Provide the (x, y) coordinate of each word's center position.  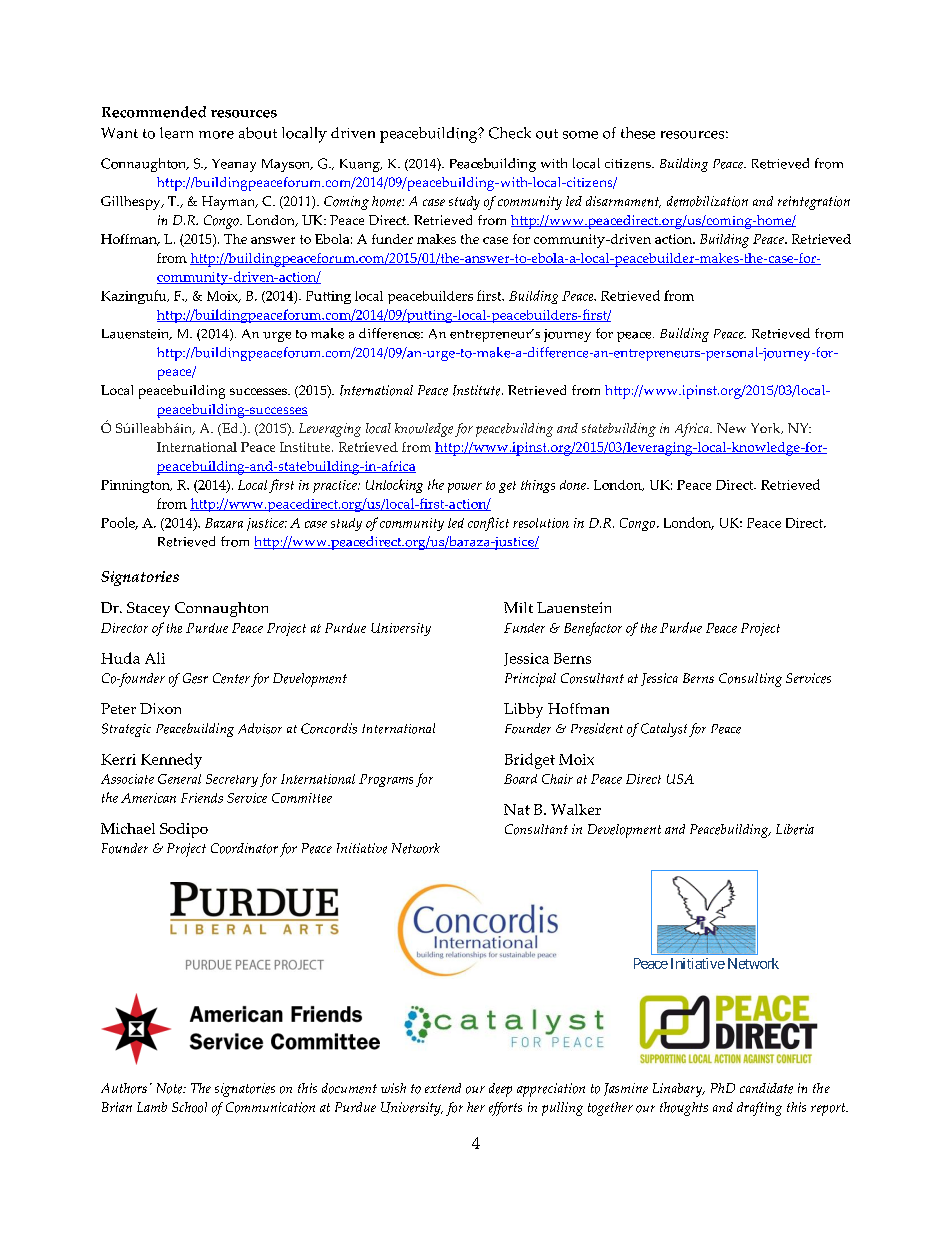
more (216, 135)
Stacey (148, 609)
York (767, 428)
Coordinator (244, 848)
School (189, 1107)
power (465, 488)
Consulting (750, 680)
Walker (576, 809)
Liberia (795, 829)
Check (510, 133)
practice (336, 486)
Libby (523, 710)
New (731, 428)
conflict (488, 524)
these (638, 133)
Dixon (160, 708)
